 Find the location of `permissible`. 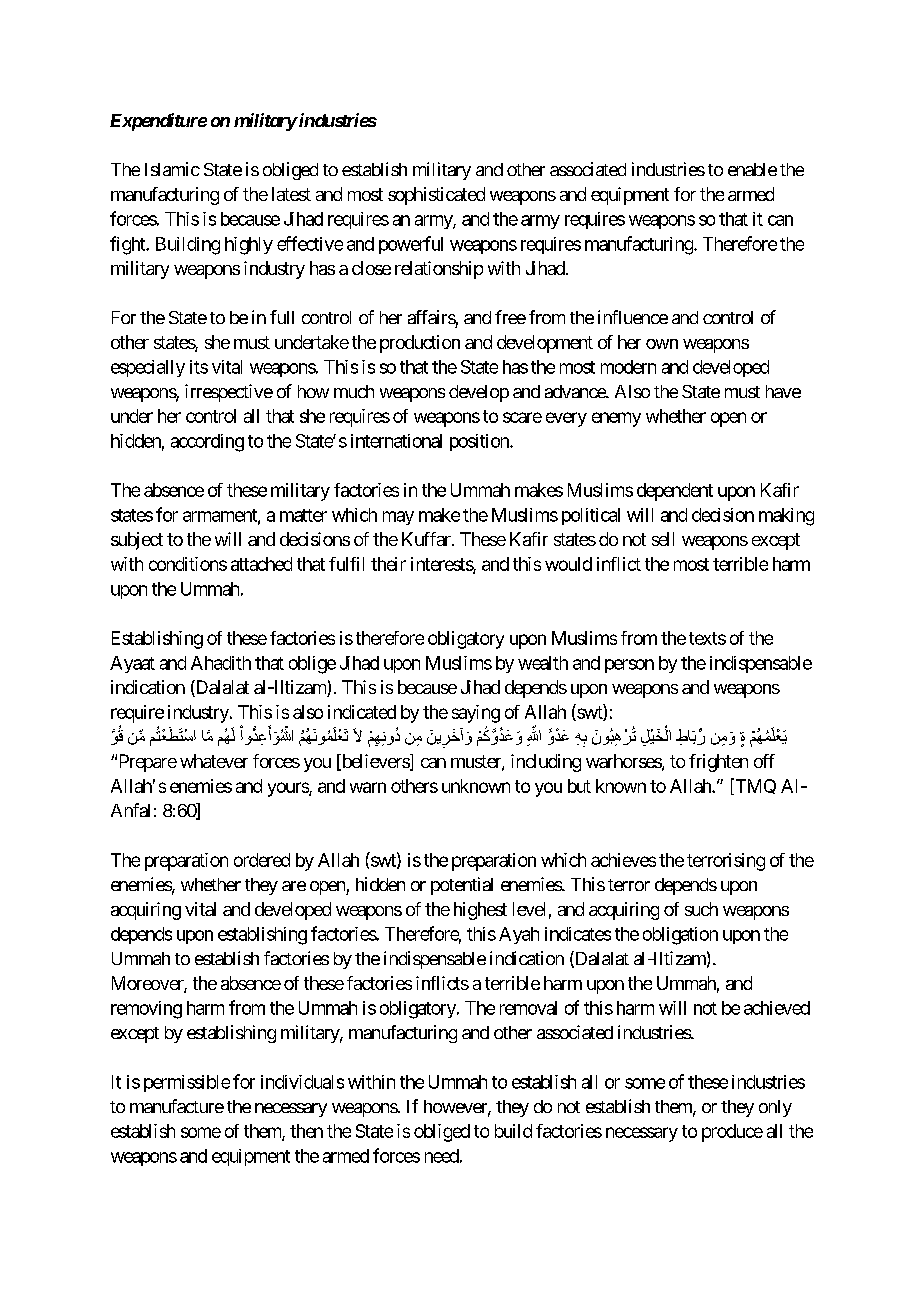

permissible is located at coordinates (187, 1083).
